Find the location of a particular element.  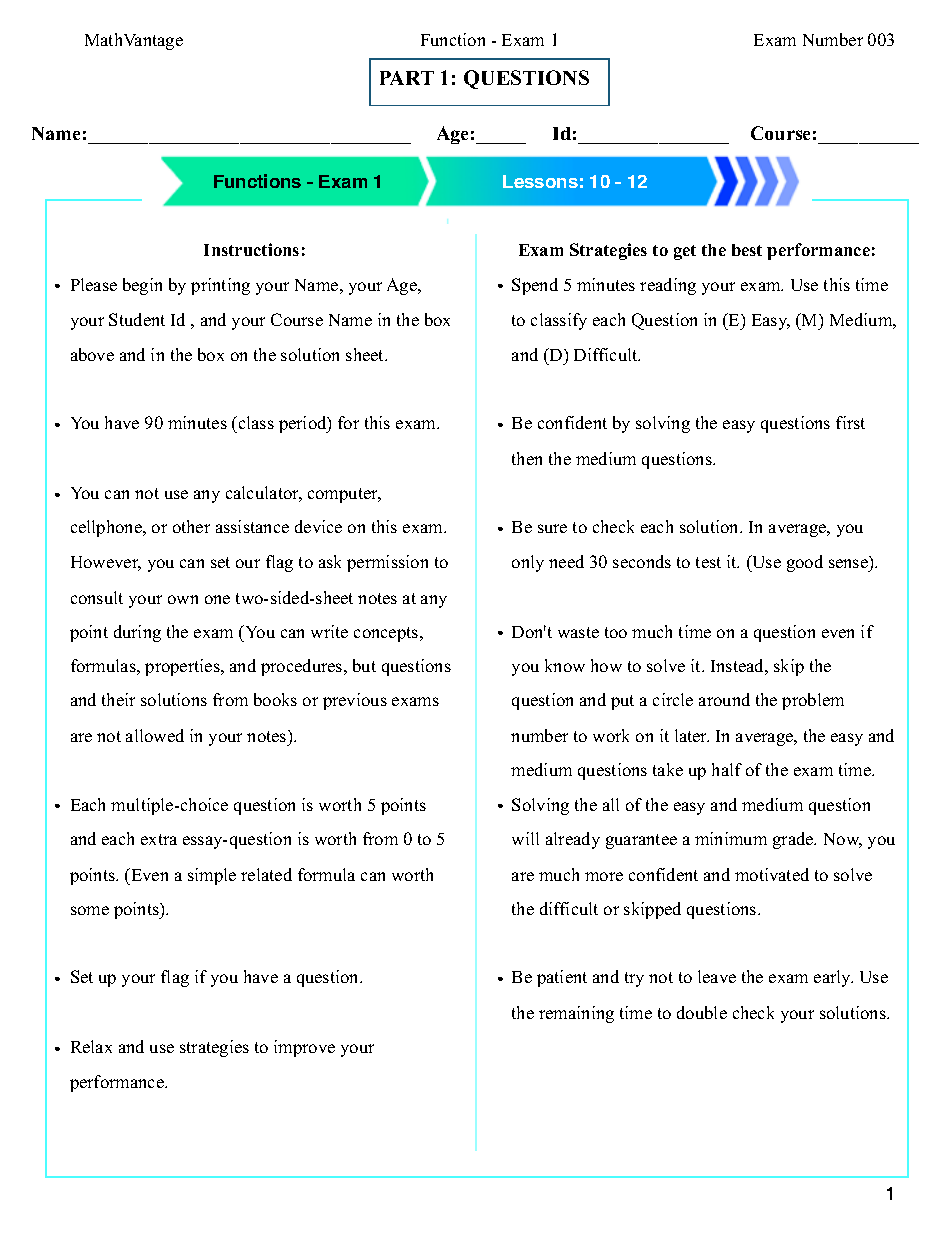

own is located at coordinates (183, 599).
